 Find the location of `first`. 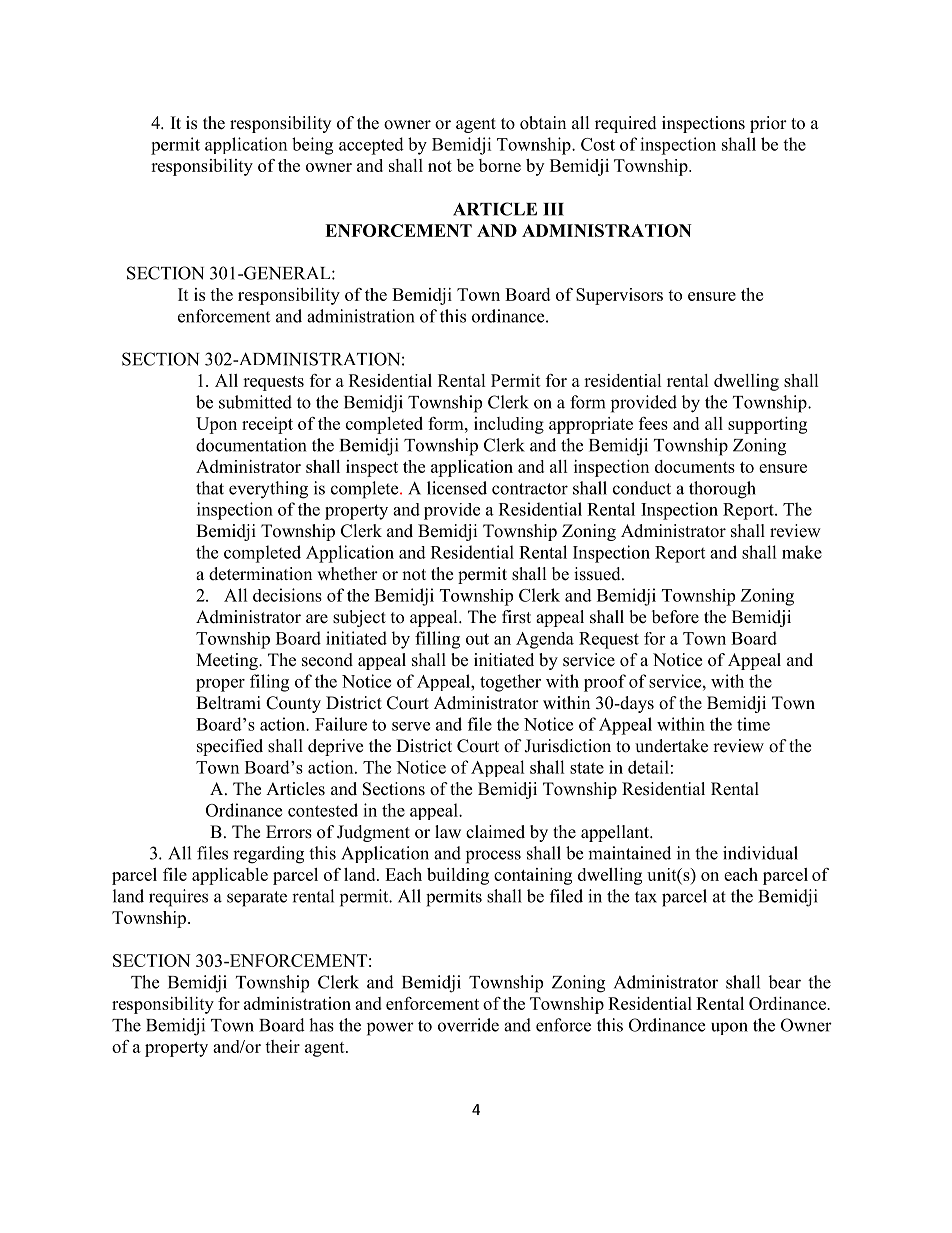

first is located at coordinates (516, 617).
